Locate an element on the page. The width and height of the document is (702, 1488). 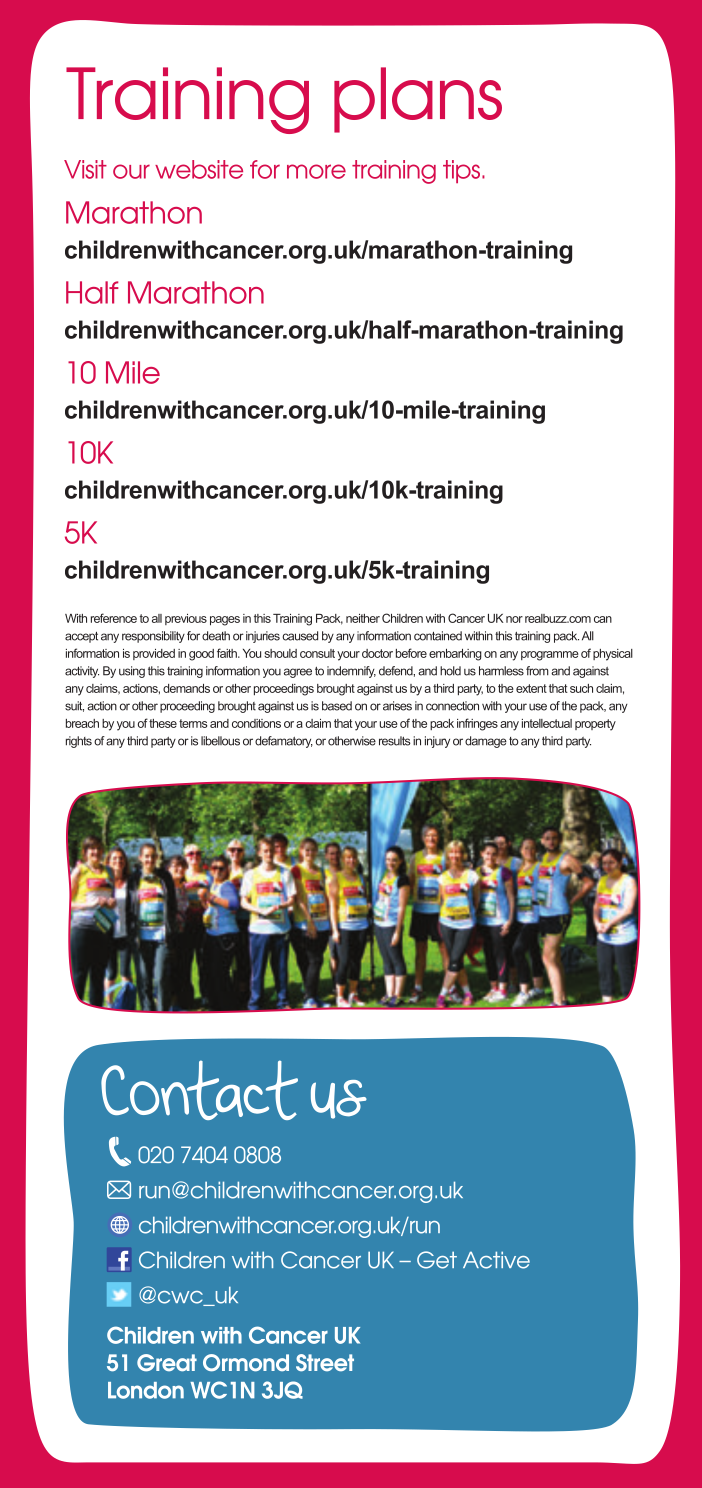
more is located at coordinates (316, 171).
